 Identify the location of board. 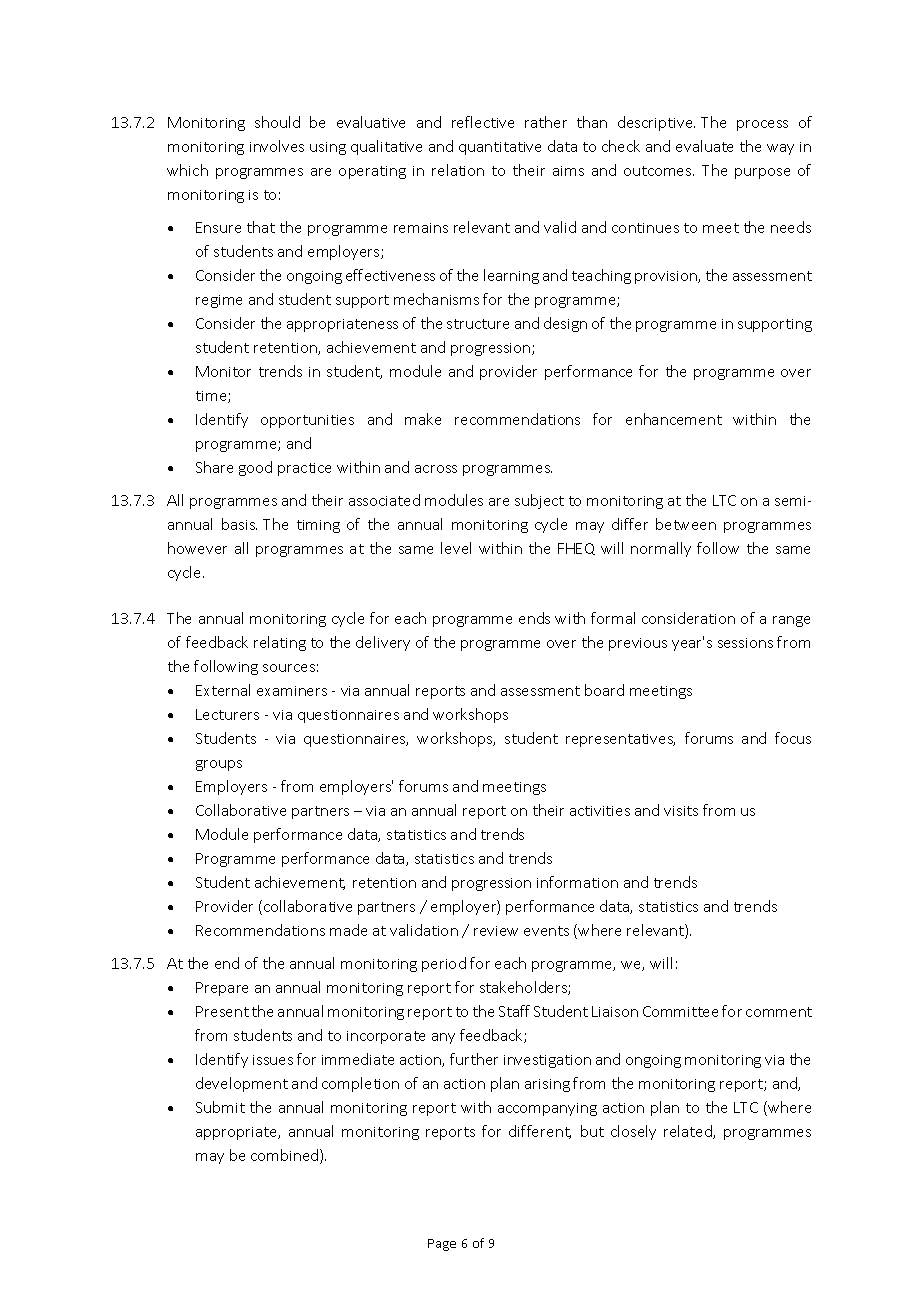
(604, 690).
